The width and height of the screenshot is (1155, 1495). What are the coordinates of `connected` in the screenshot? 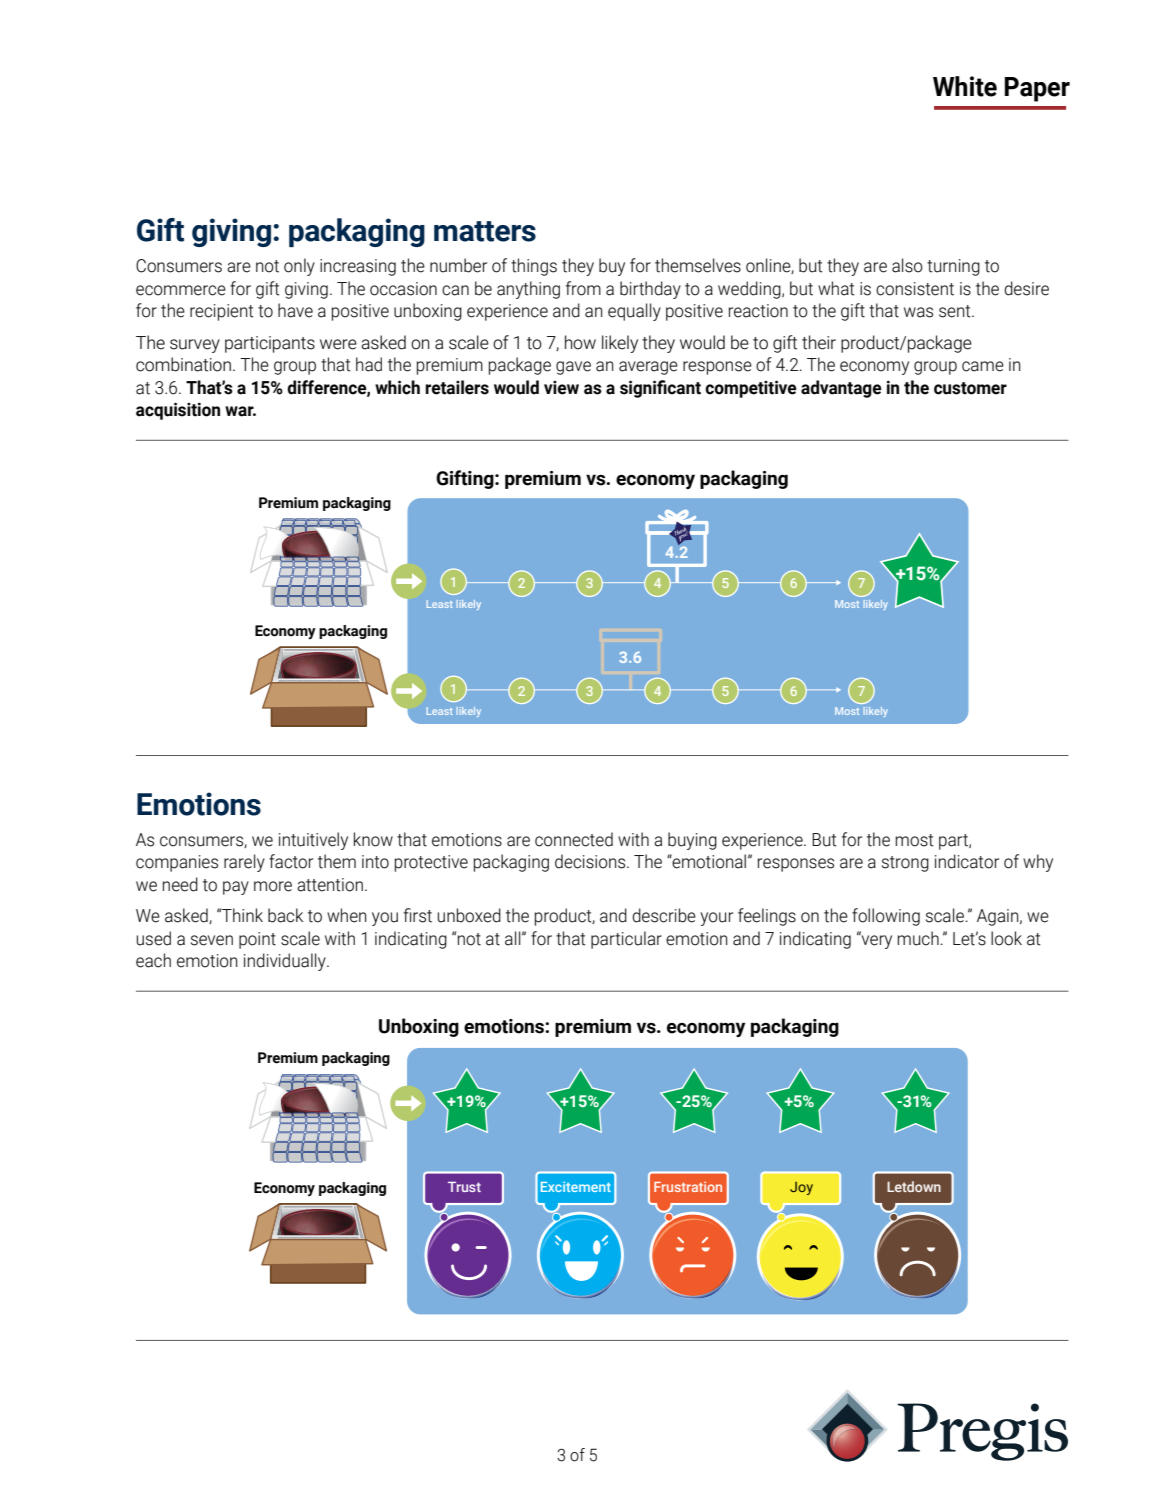 It's located at (574, 839).
